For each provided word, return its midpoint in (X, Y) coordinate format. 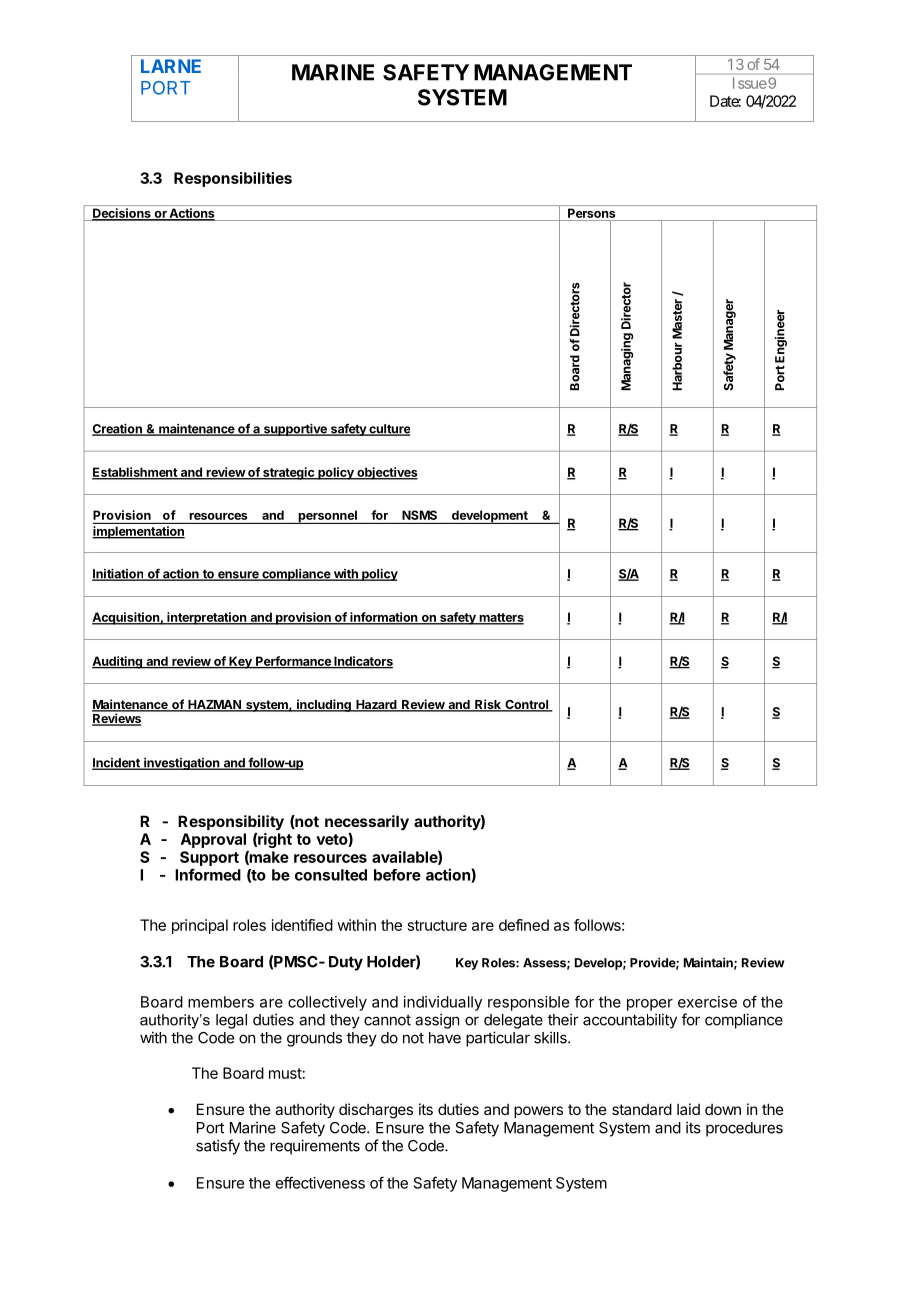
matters (500, 618)
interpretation (206, 618)
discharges (376, 1111)
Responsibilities (233, 179)
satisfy (218, 1147)
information (384, 618)
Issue (750, 83)
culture (388, 430)
